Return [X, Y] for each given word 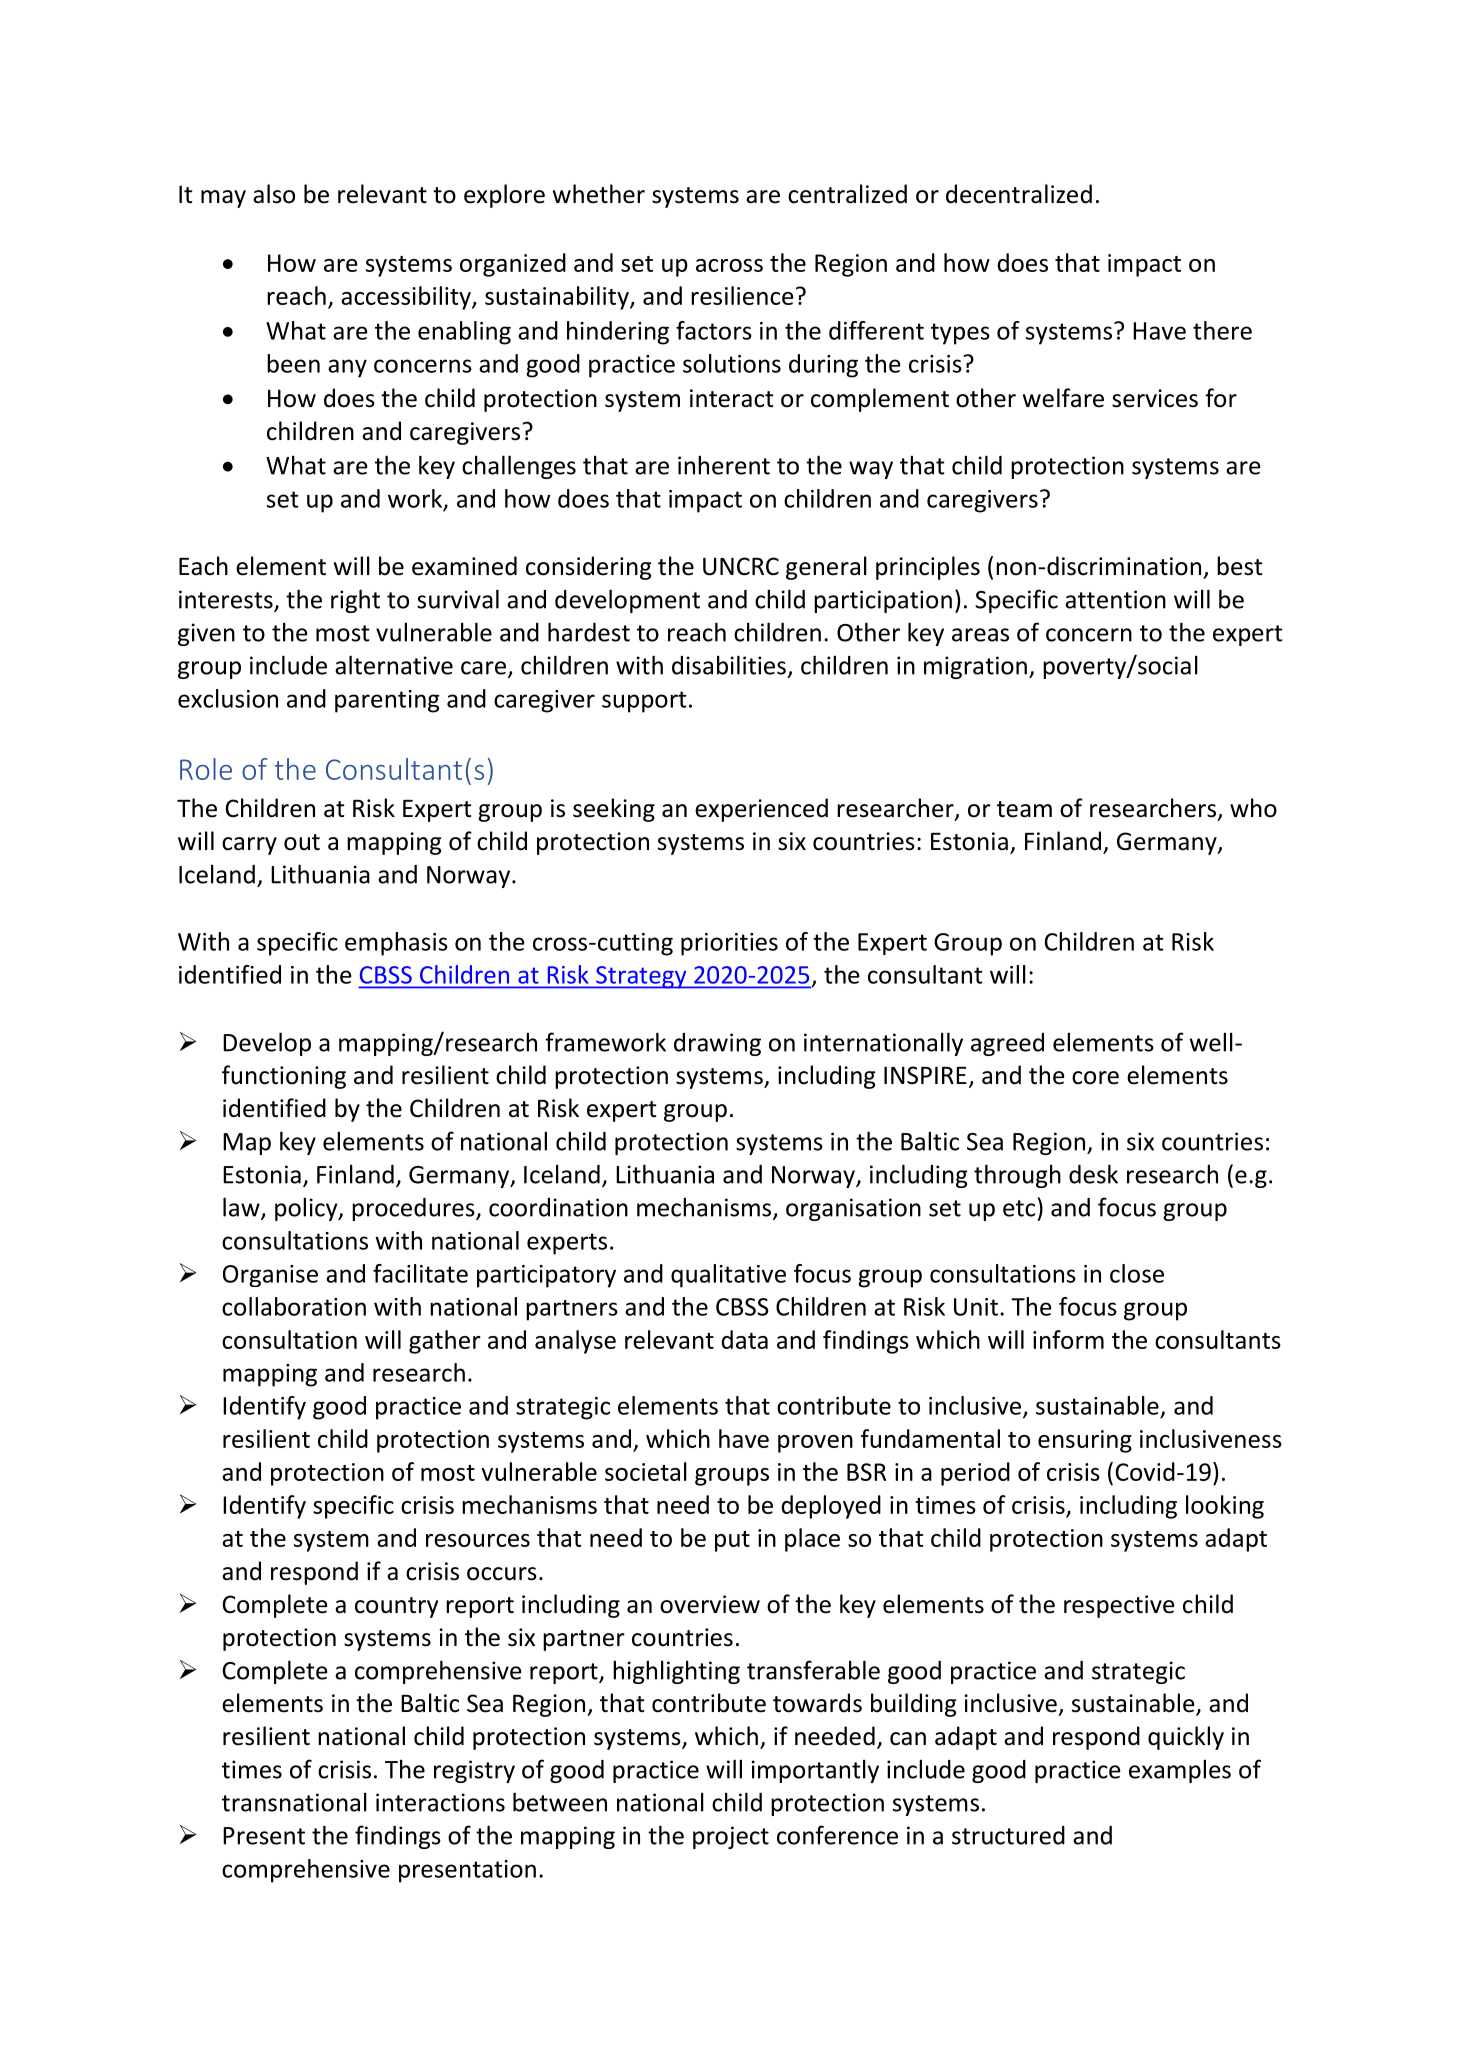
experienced [761, 810]
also [274, 194]
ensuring [1085, 1441]
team [1024, 809]
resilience [742, 295]
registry [474, 1771]
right [355, 601]
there [1222, 330]
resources [478, 1540]
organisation [853, 1209]
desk [1093, 1174]
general [826, 568]
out [302, 842]
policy [307, 1209]
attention [1115, 599]
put [732, 1541]
